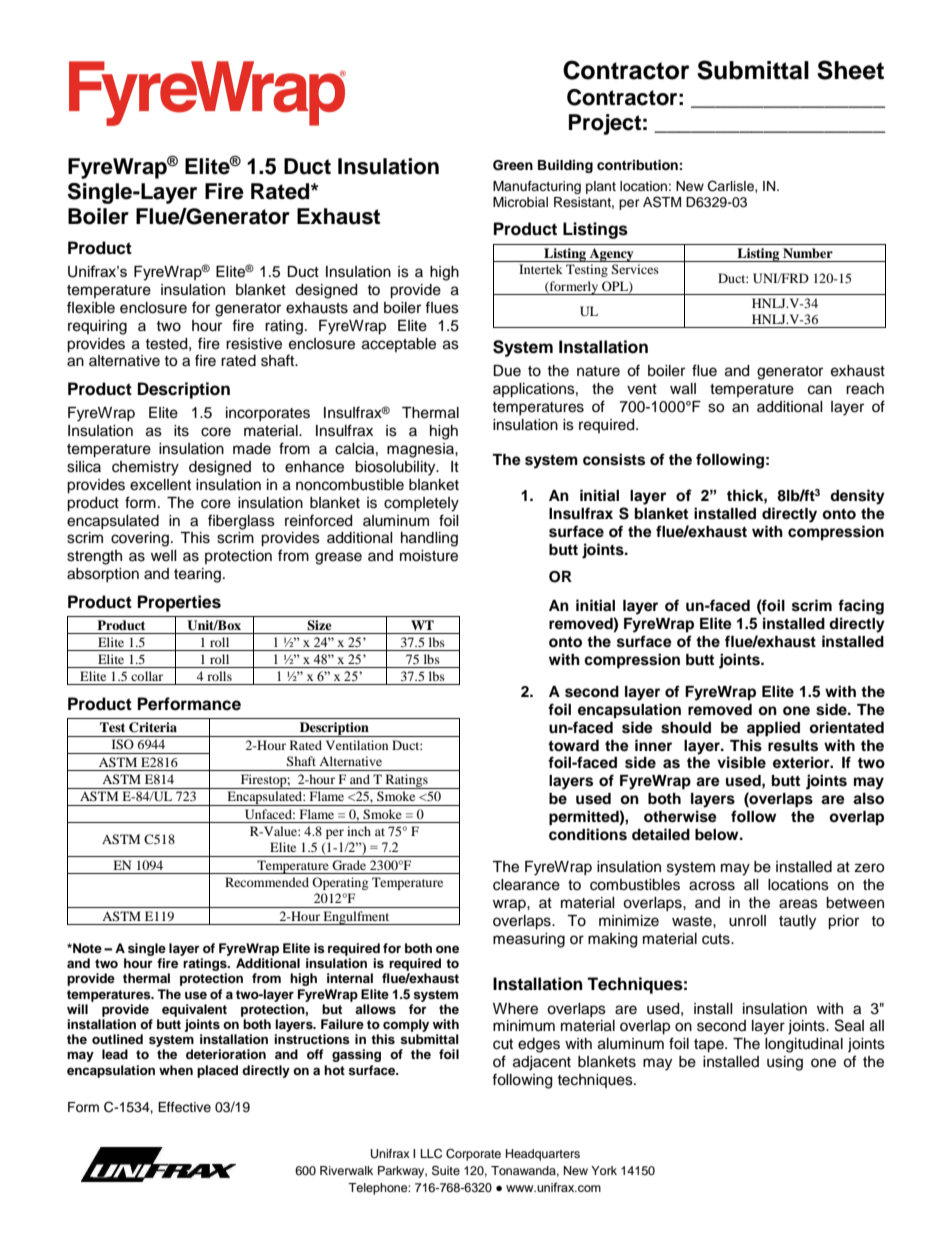 This screenshot has height=1233, width=952. Describe the element at coordinates (850, 70) in the screenshot. I see `Sheet` at that location.
